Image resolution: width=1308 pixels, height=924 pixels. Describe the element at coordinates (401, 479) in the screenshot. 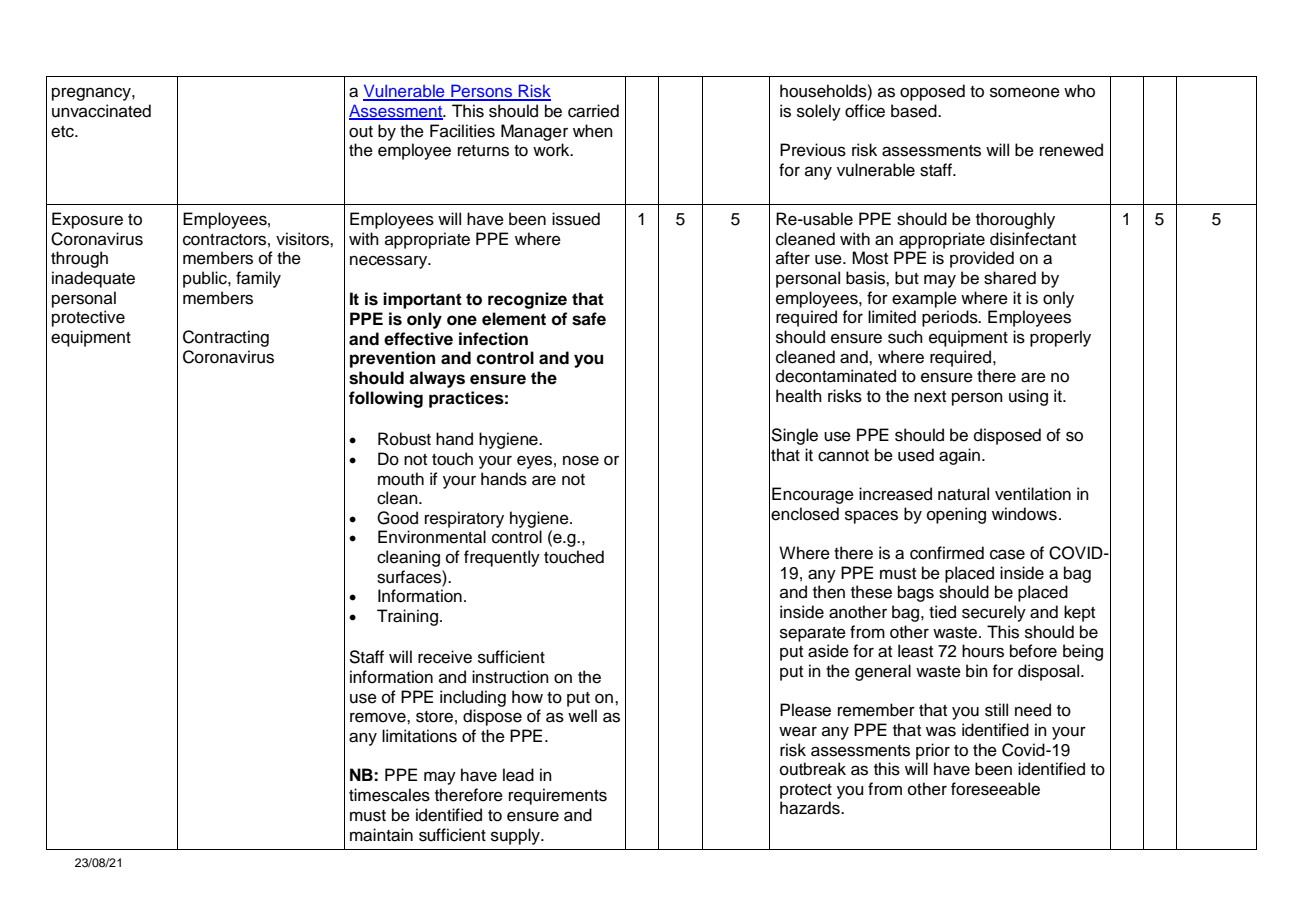

I see `mouth` at that location.
